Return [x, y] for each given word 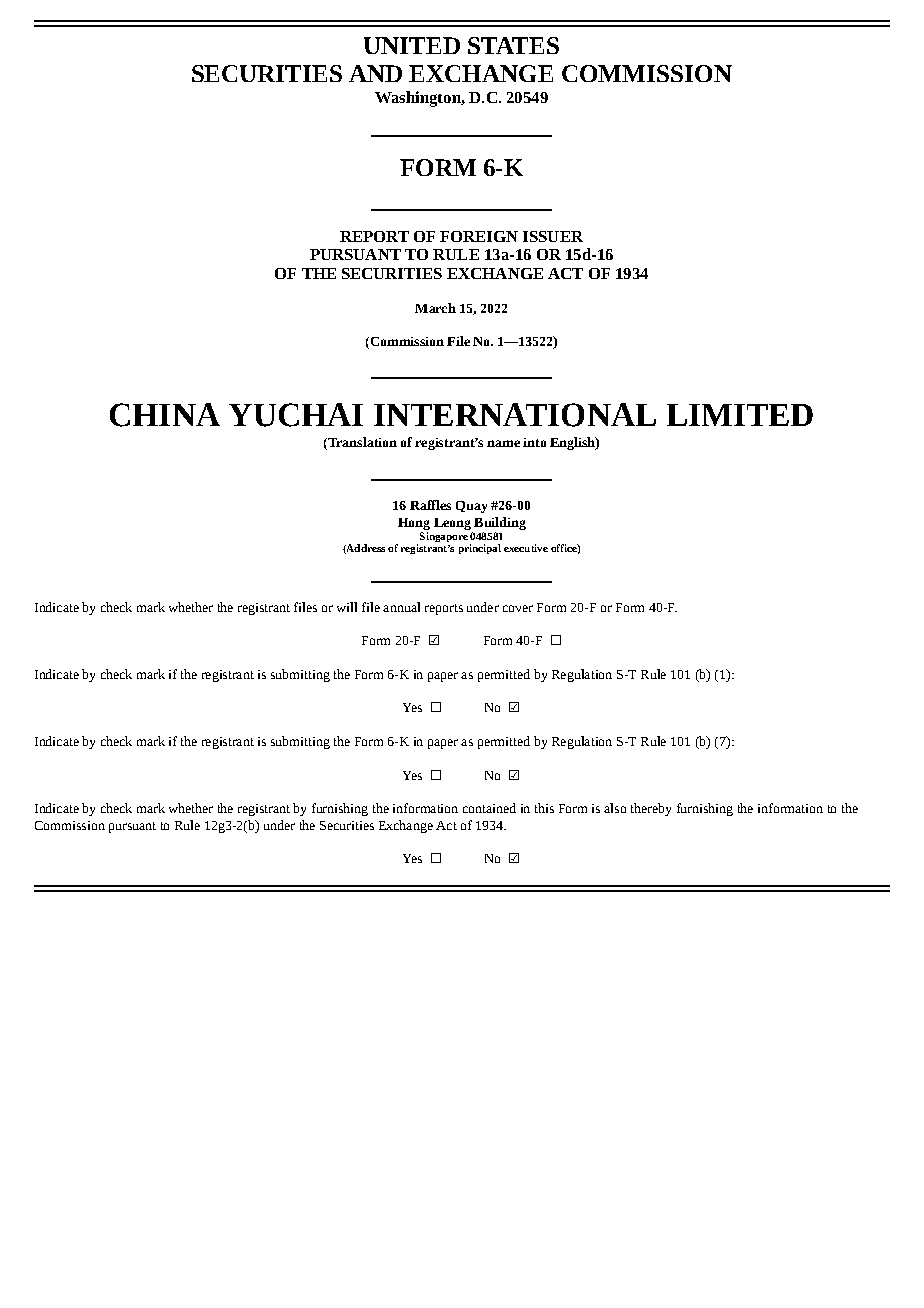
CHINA [165, 415]
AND [375, 73]
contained [489, 808]
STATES [513, 45]
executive [526, 548]
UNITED [412, 45]
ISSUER [553, 236]
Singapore [442, 538]
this [544, 808]
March [435, 308]
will [347, 607]
